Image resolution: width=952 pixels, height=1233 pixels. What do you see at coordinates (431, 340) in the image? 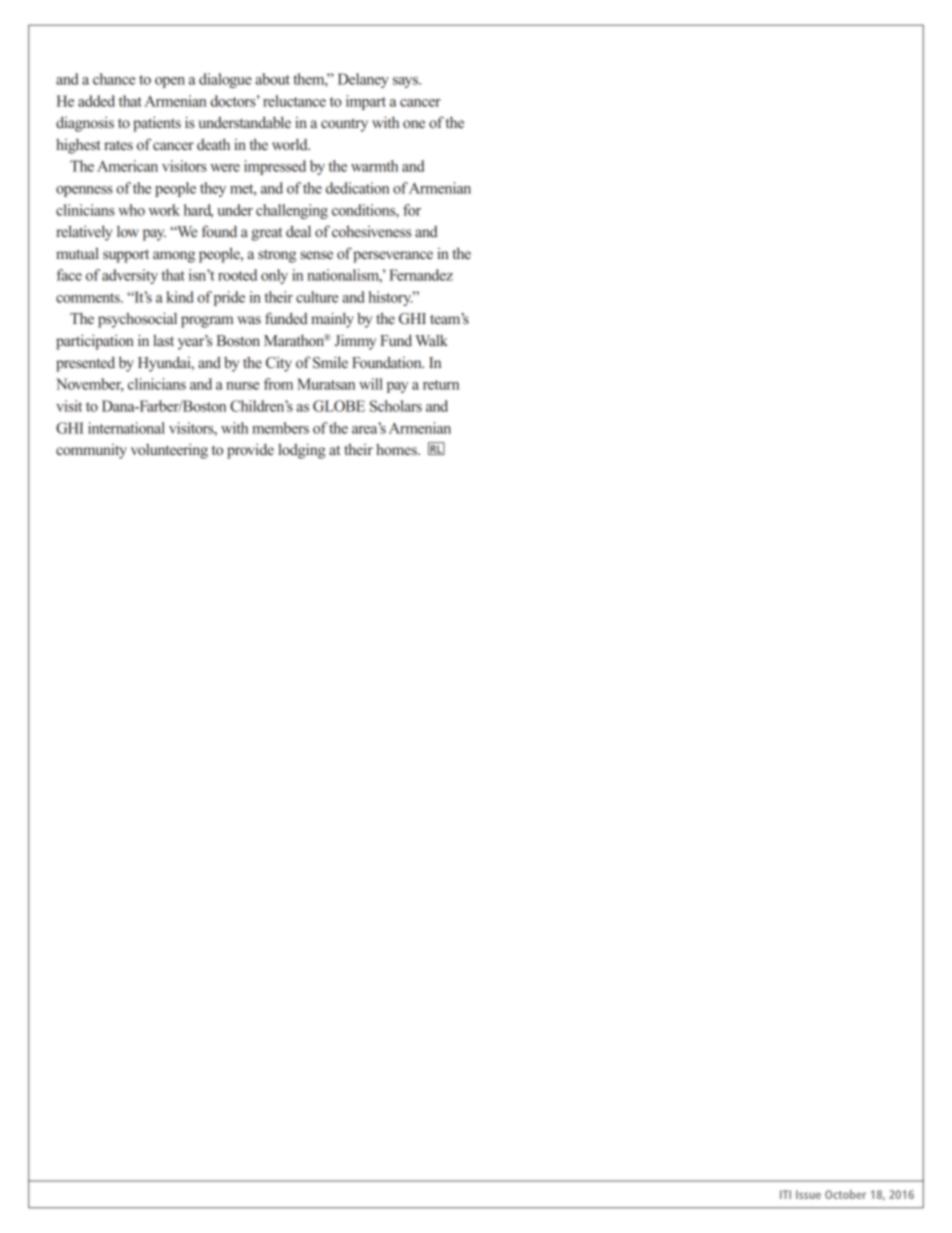
I see `Walk` at bounding box center [431, 340].
